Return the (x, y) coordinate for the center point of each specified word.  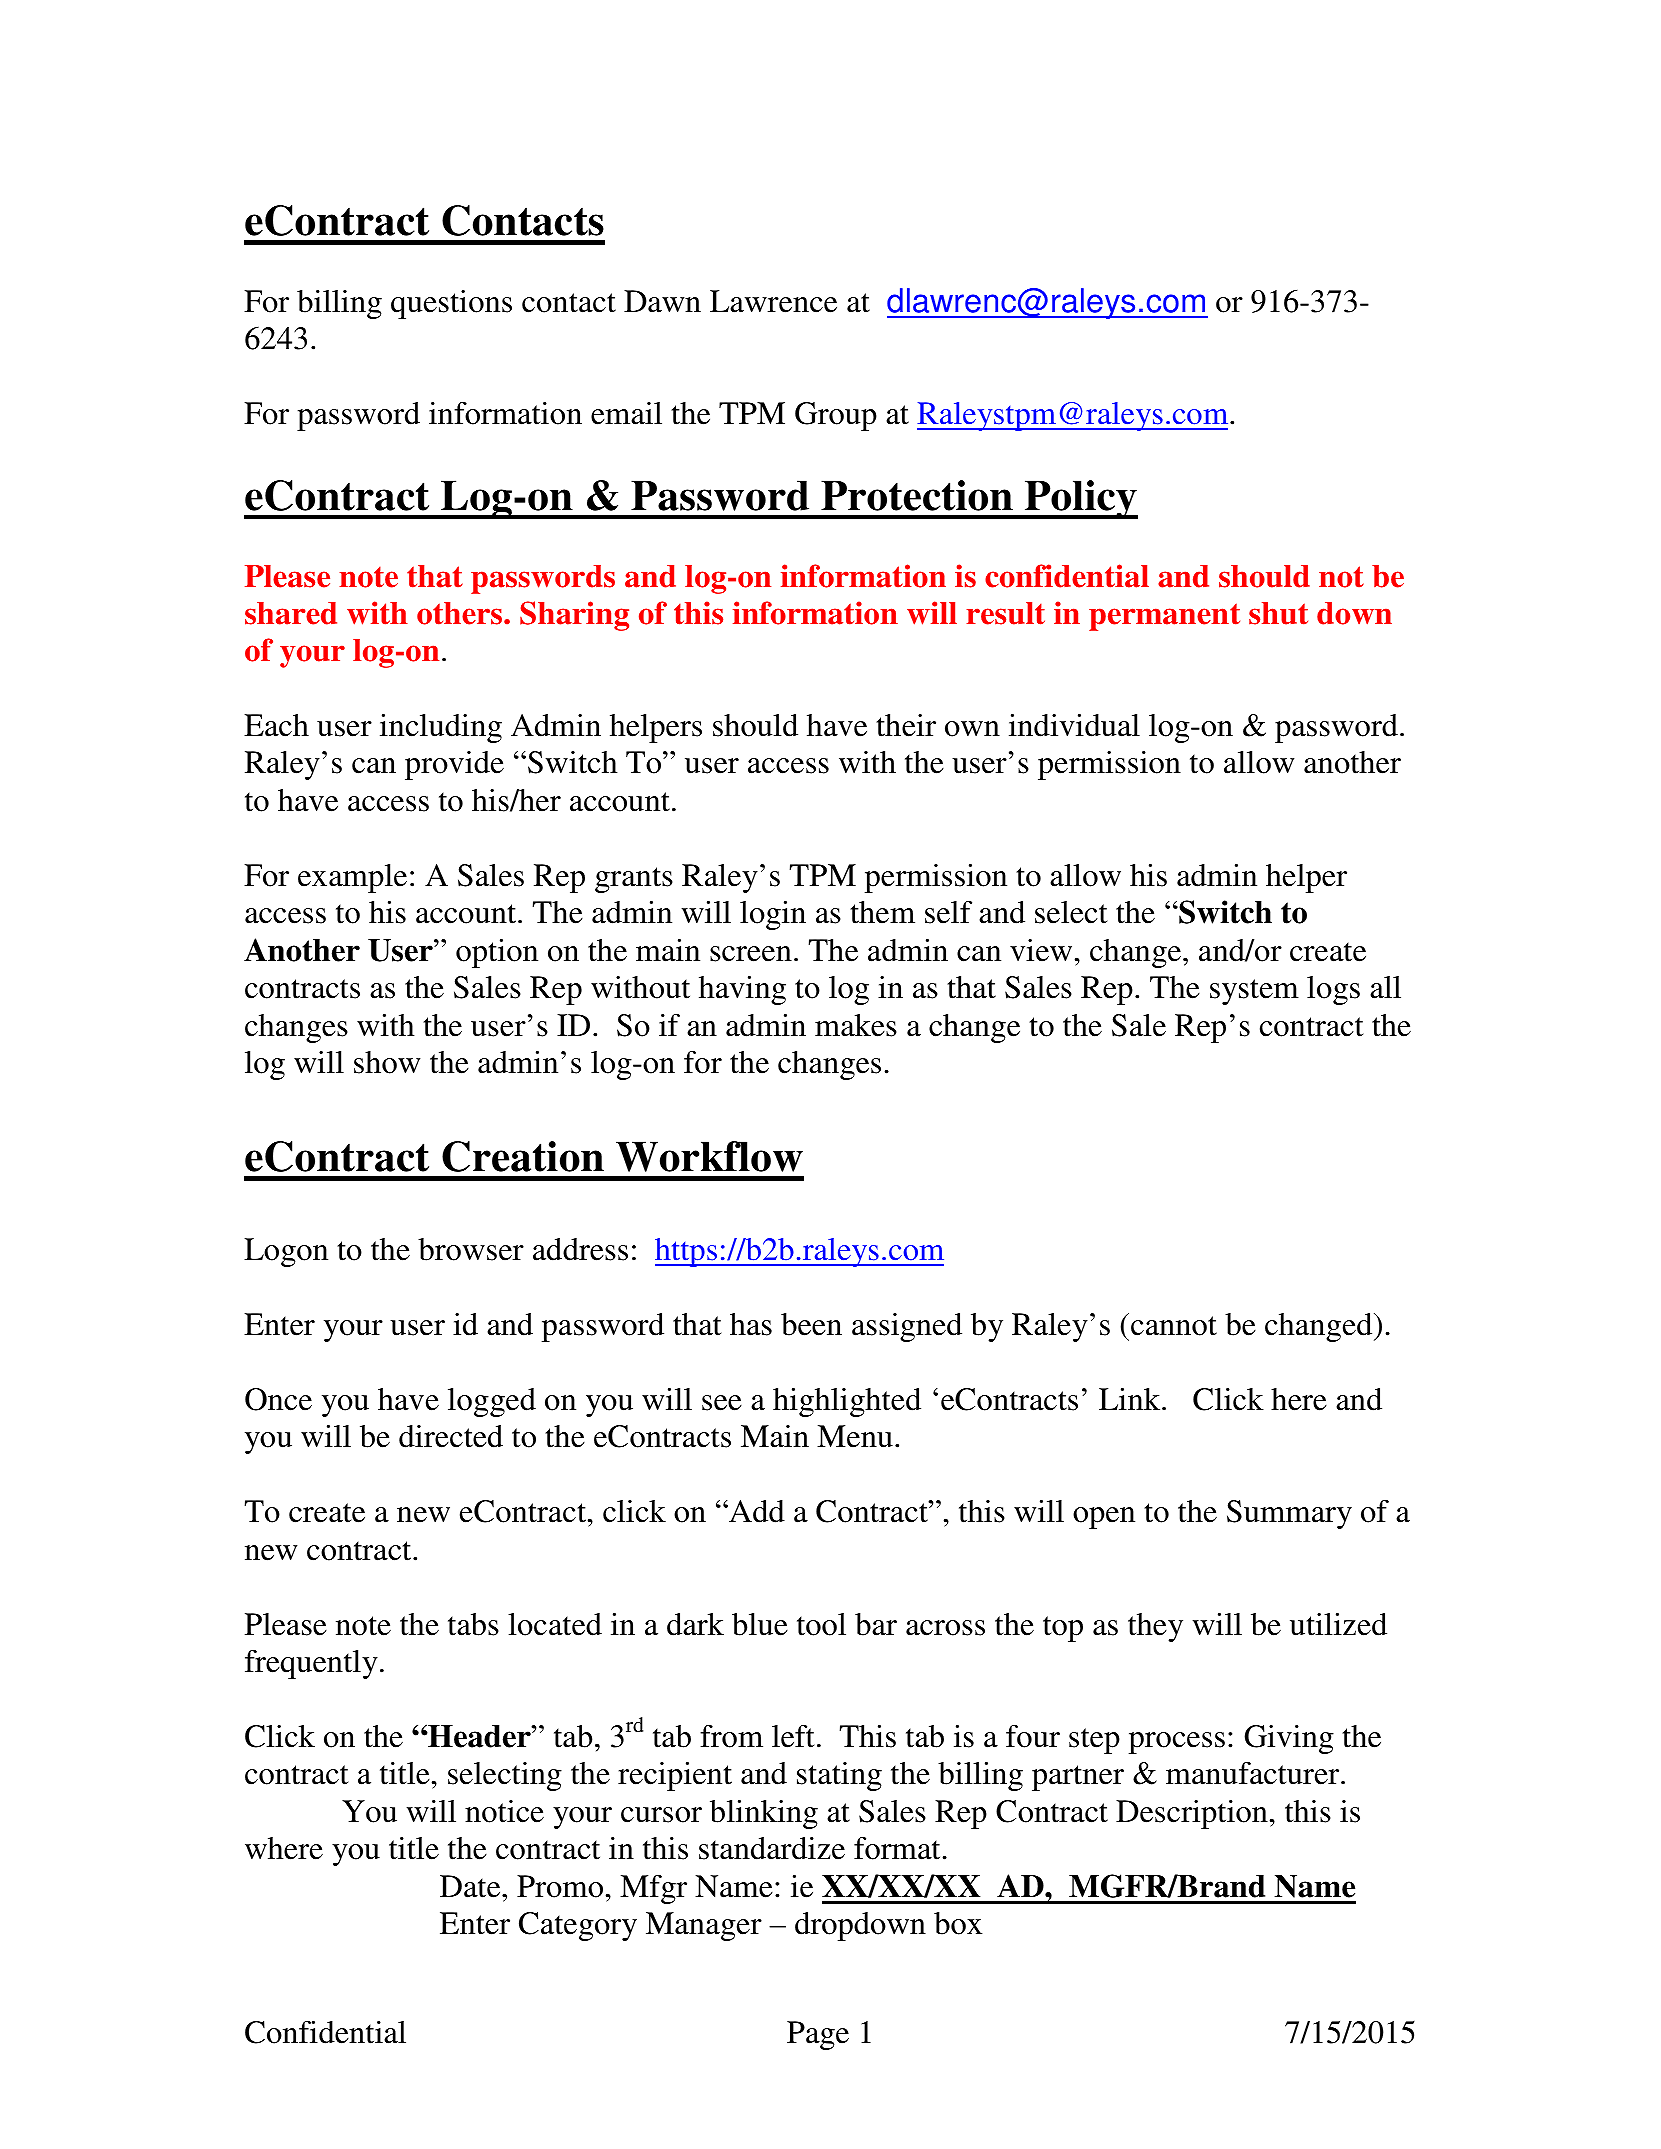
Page (818, 2035)
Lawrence (773, 301)
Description (1192, 1814)
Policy (1080, 499)
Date (471, 1886)
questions (451, 304)
